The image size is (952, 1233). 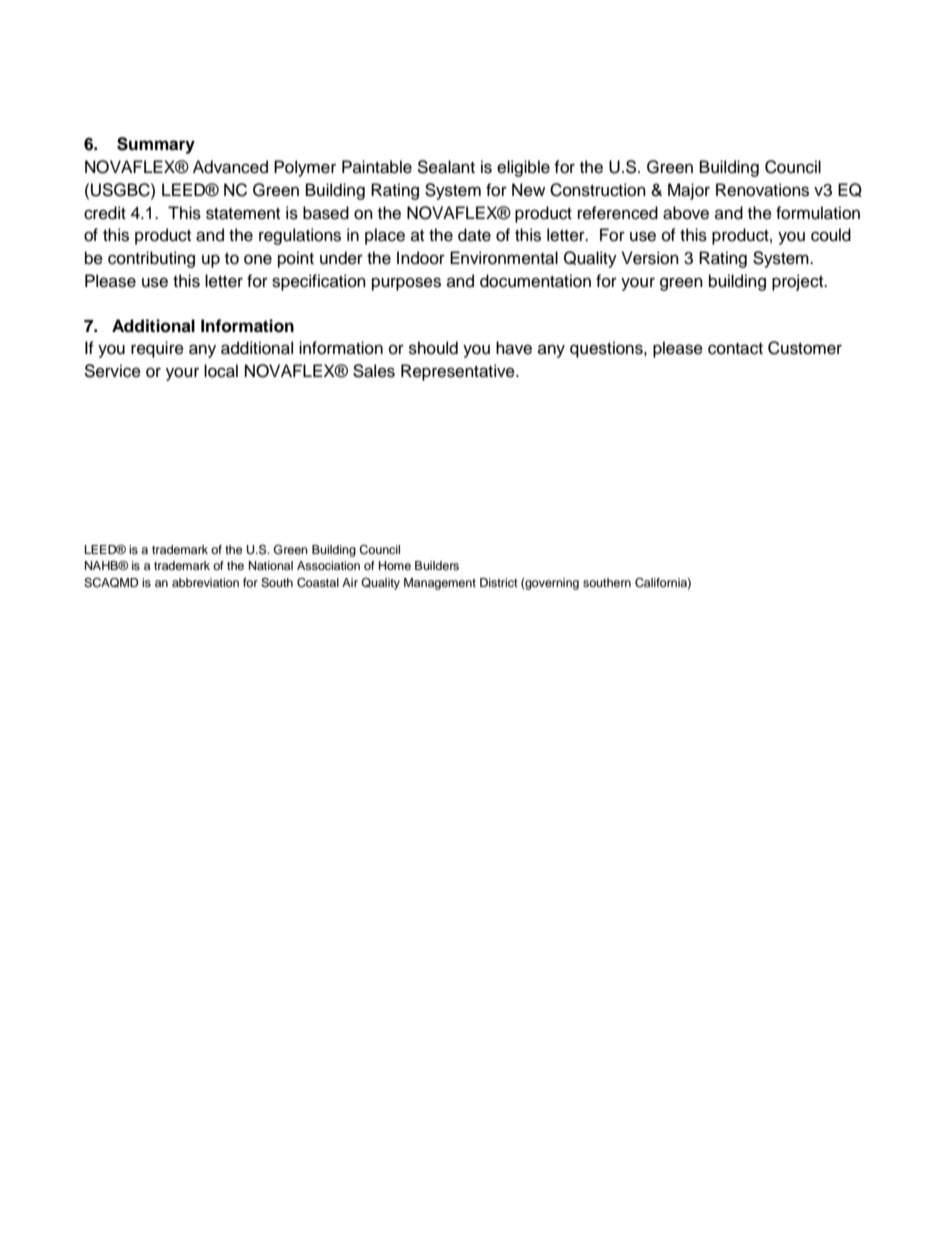 I want to click on District, so click(x=499, y=582).
